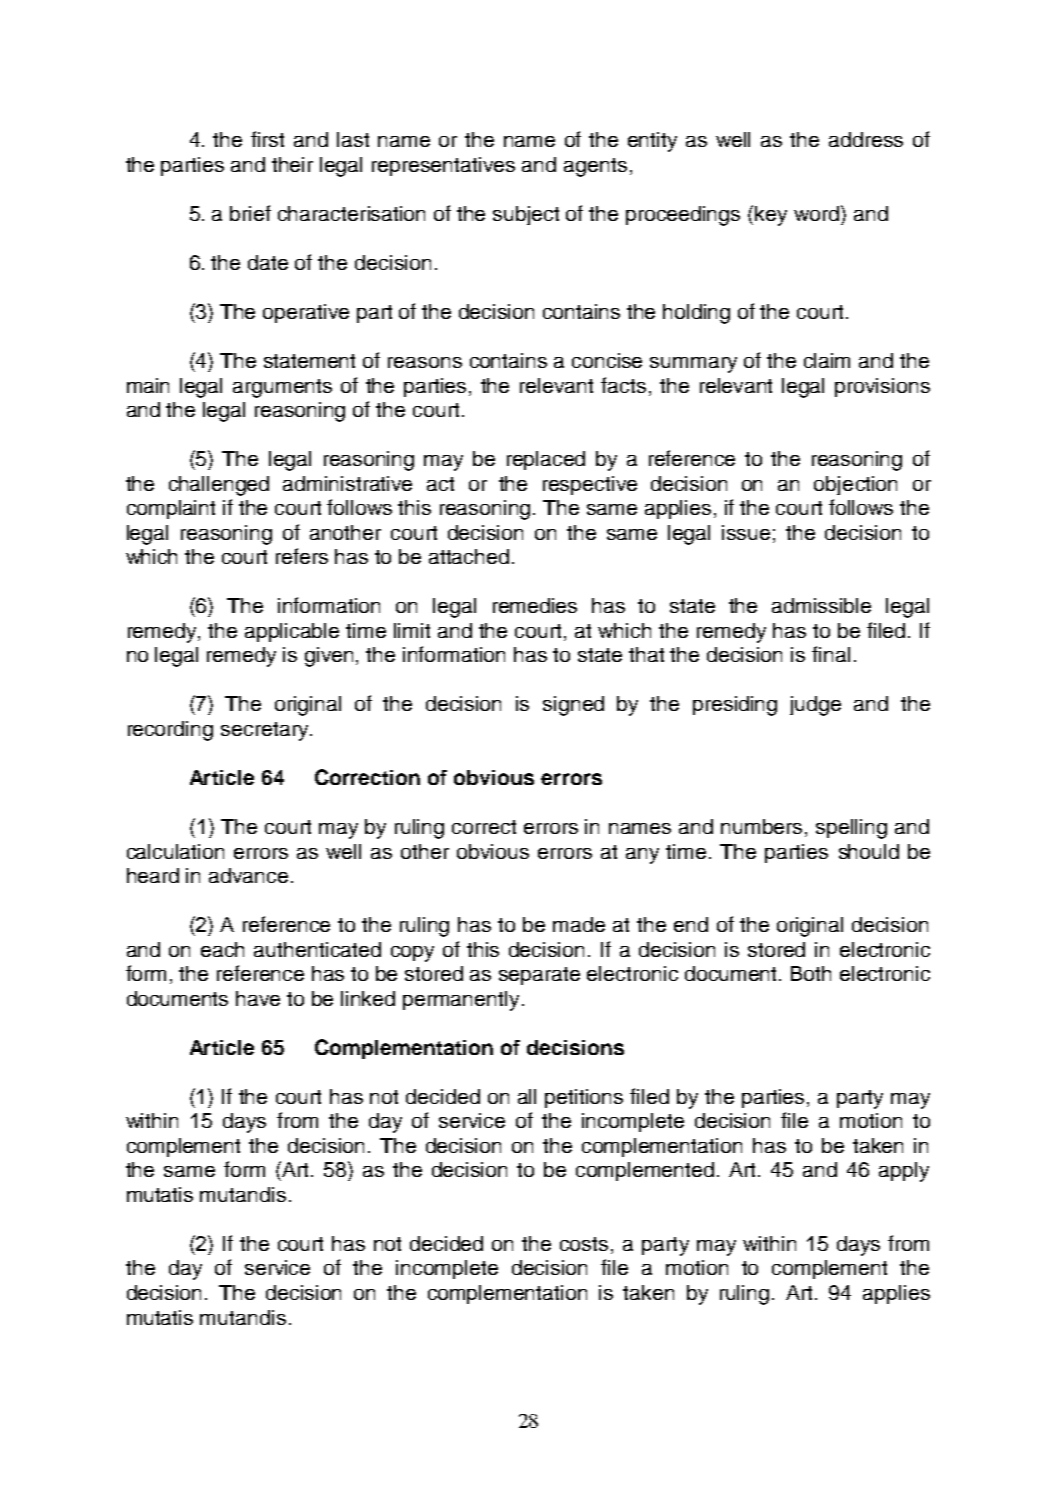 Image resolution: width=1057 pixels, height=1496 pixels. What do you see at coordinates (267, 139) in the image?
I see `first` at bounding box center [267, 139].
